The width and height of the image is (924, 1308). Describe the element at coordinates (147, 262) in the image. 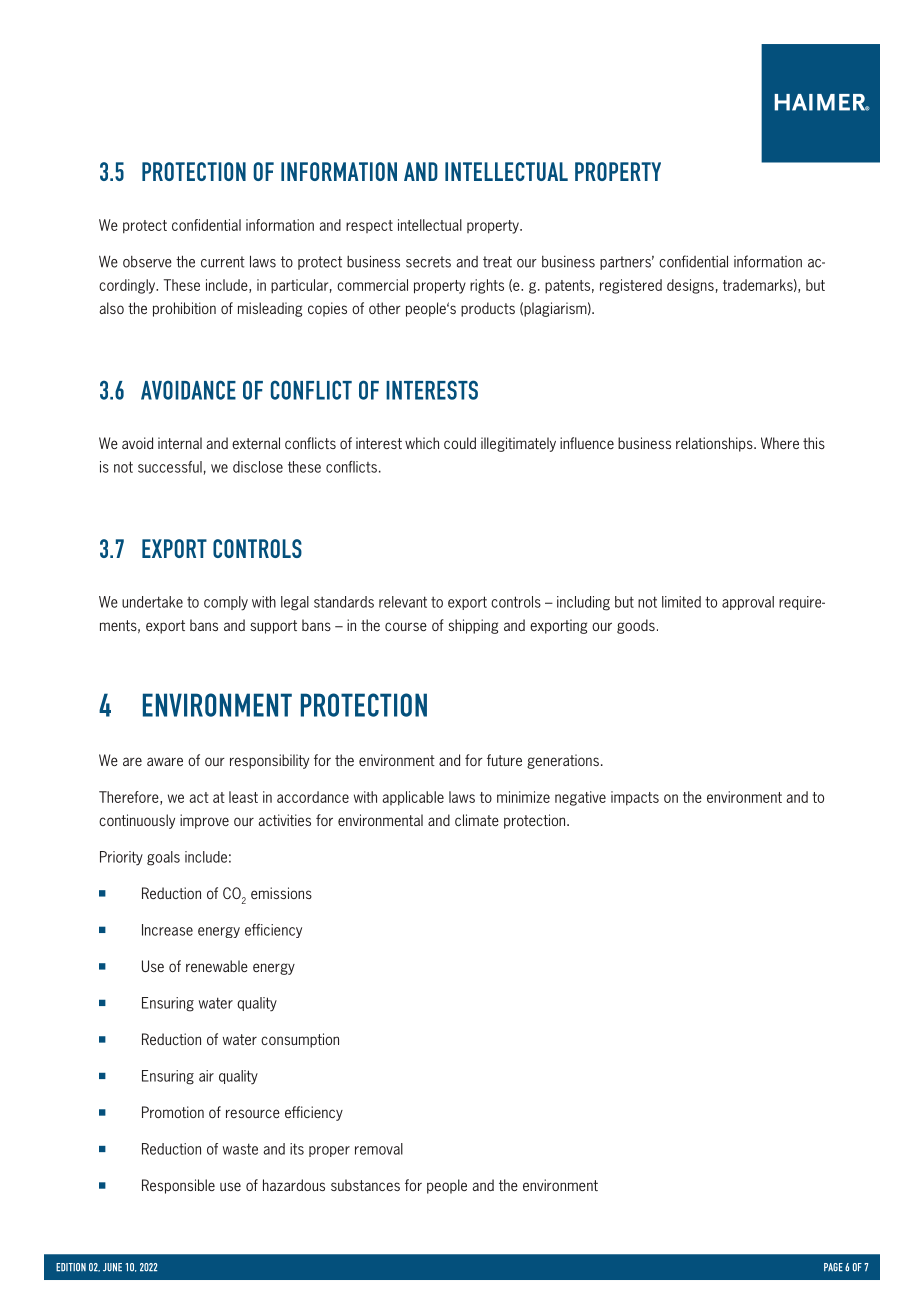

I see `observe` at that location.
